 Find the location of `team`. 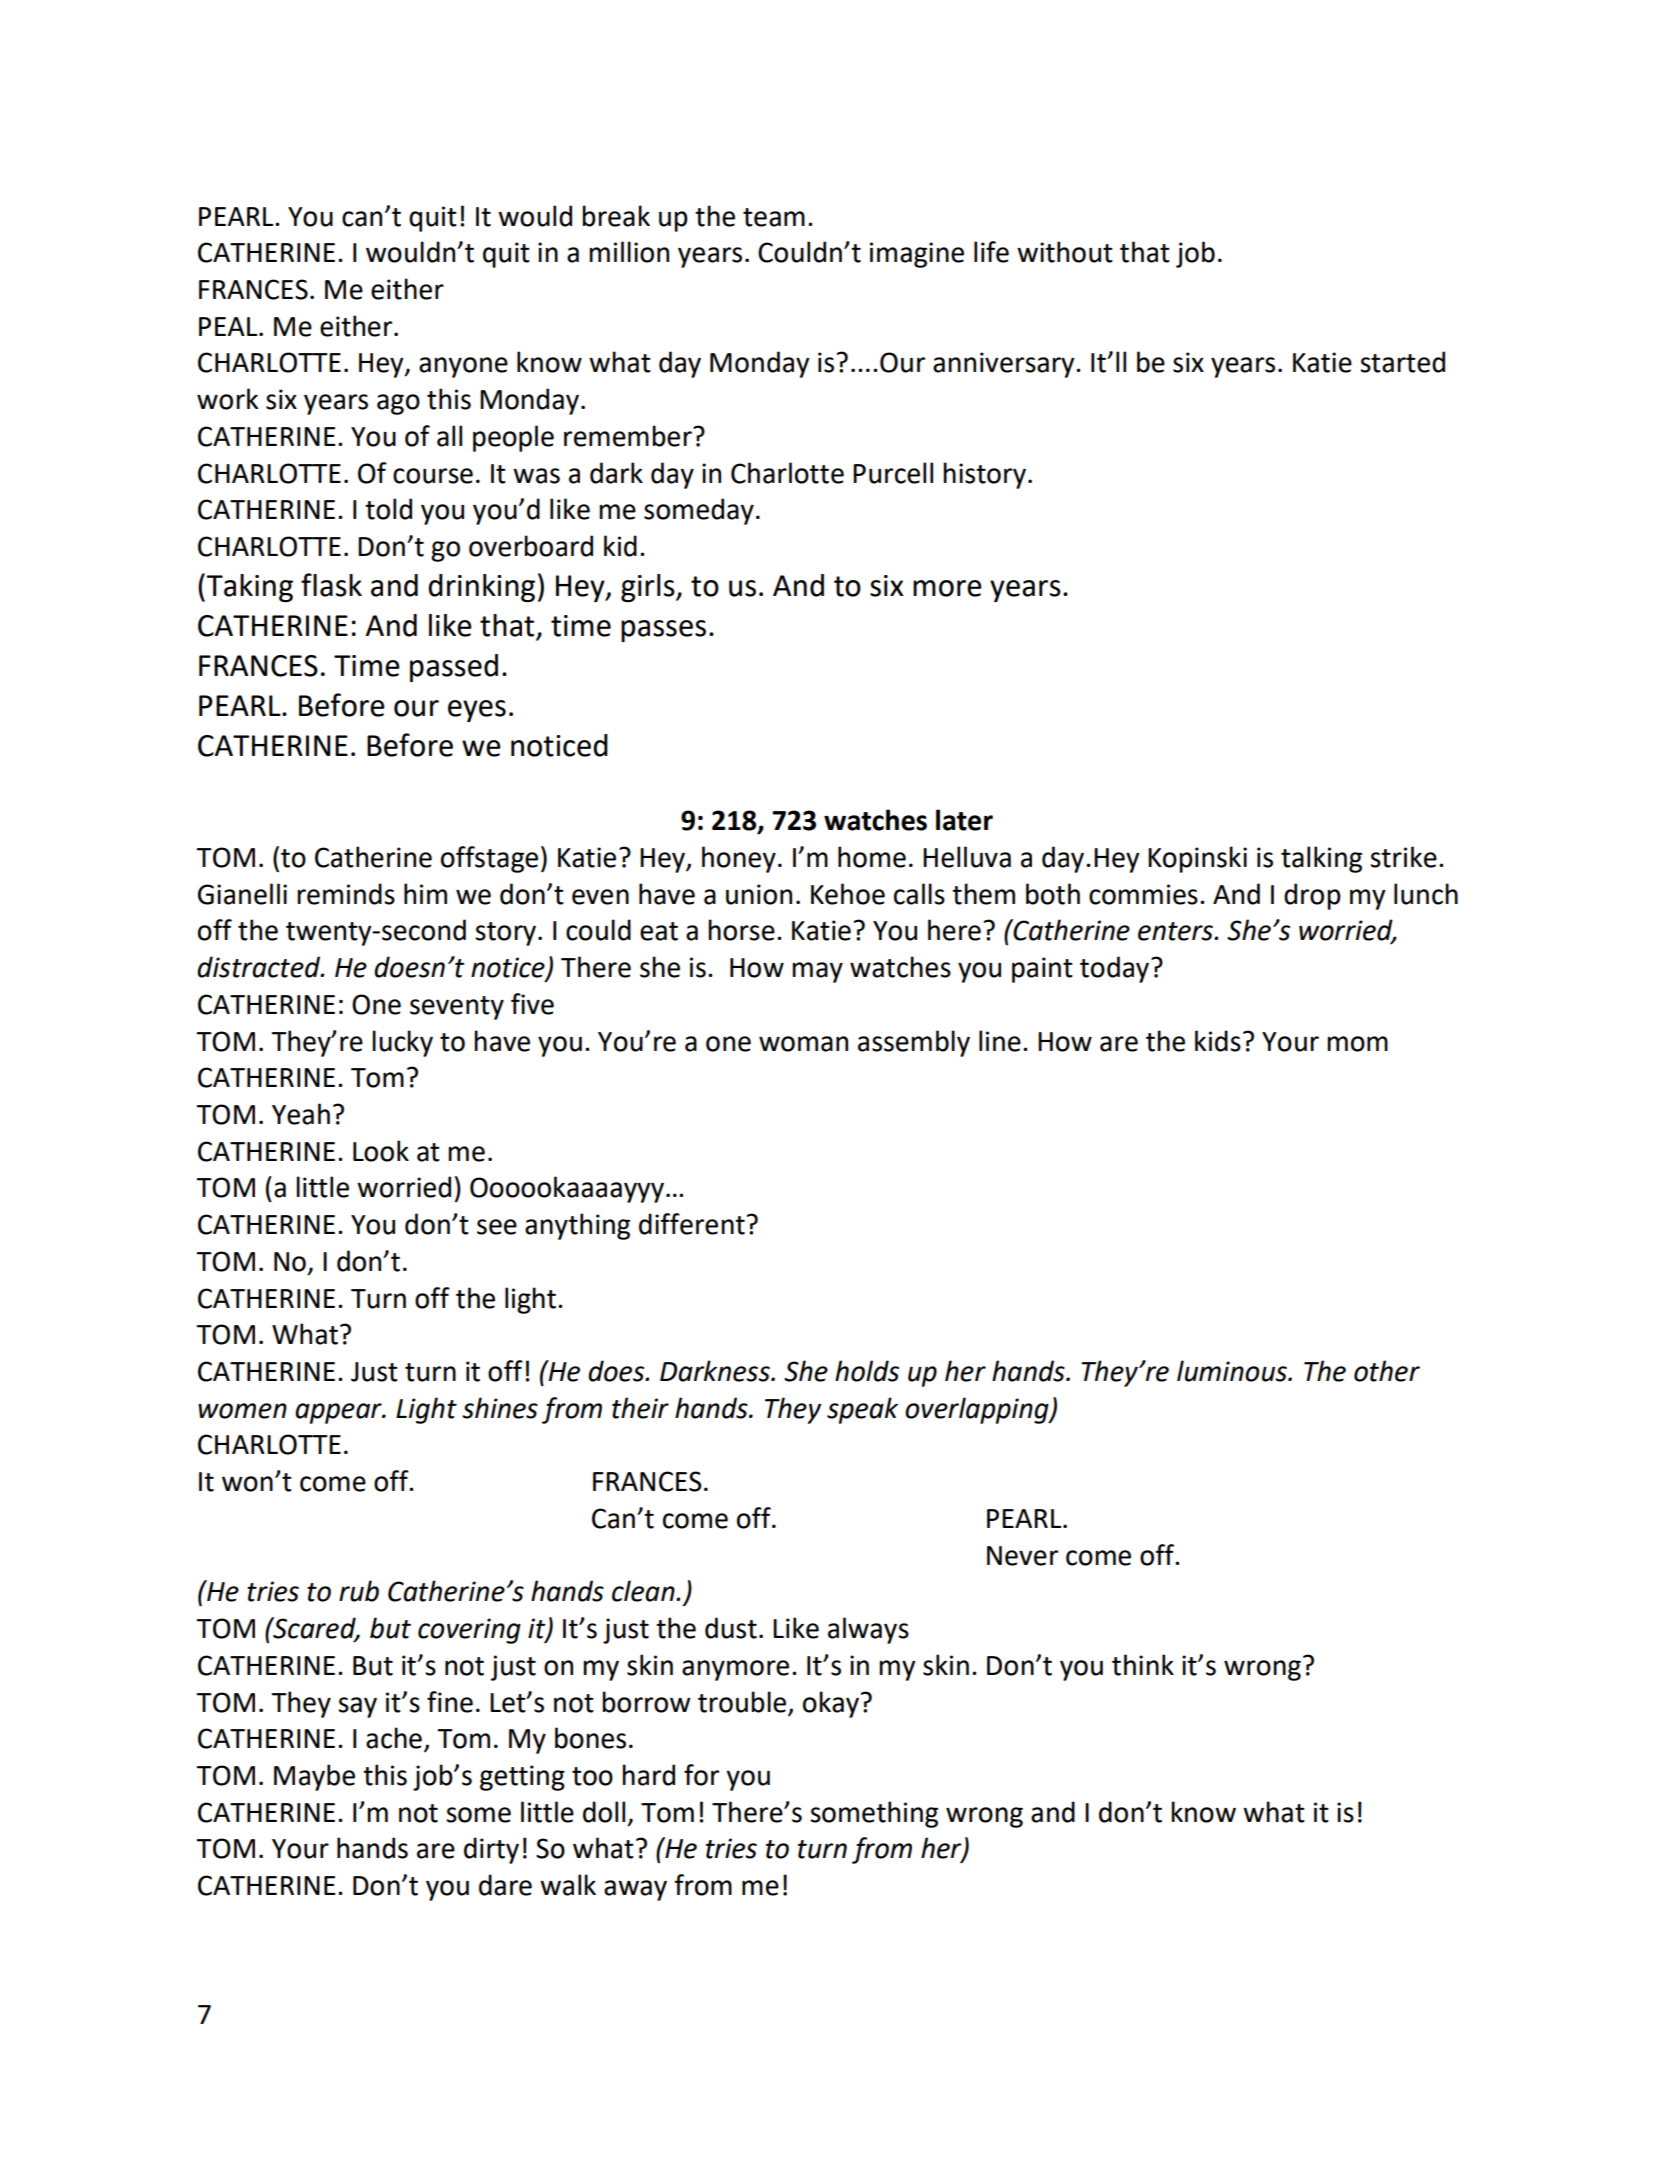

team is located at coordinates (774, 217).
